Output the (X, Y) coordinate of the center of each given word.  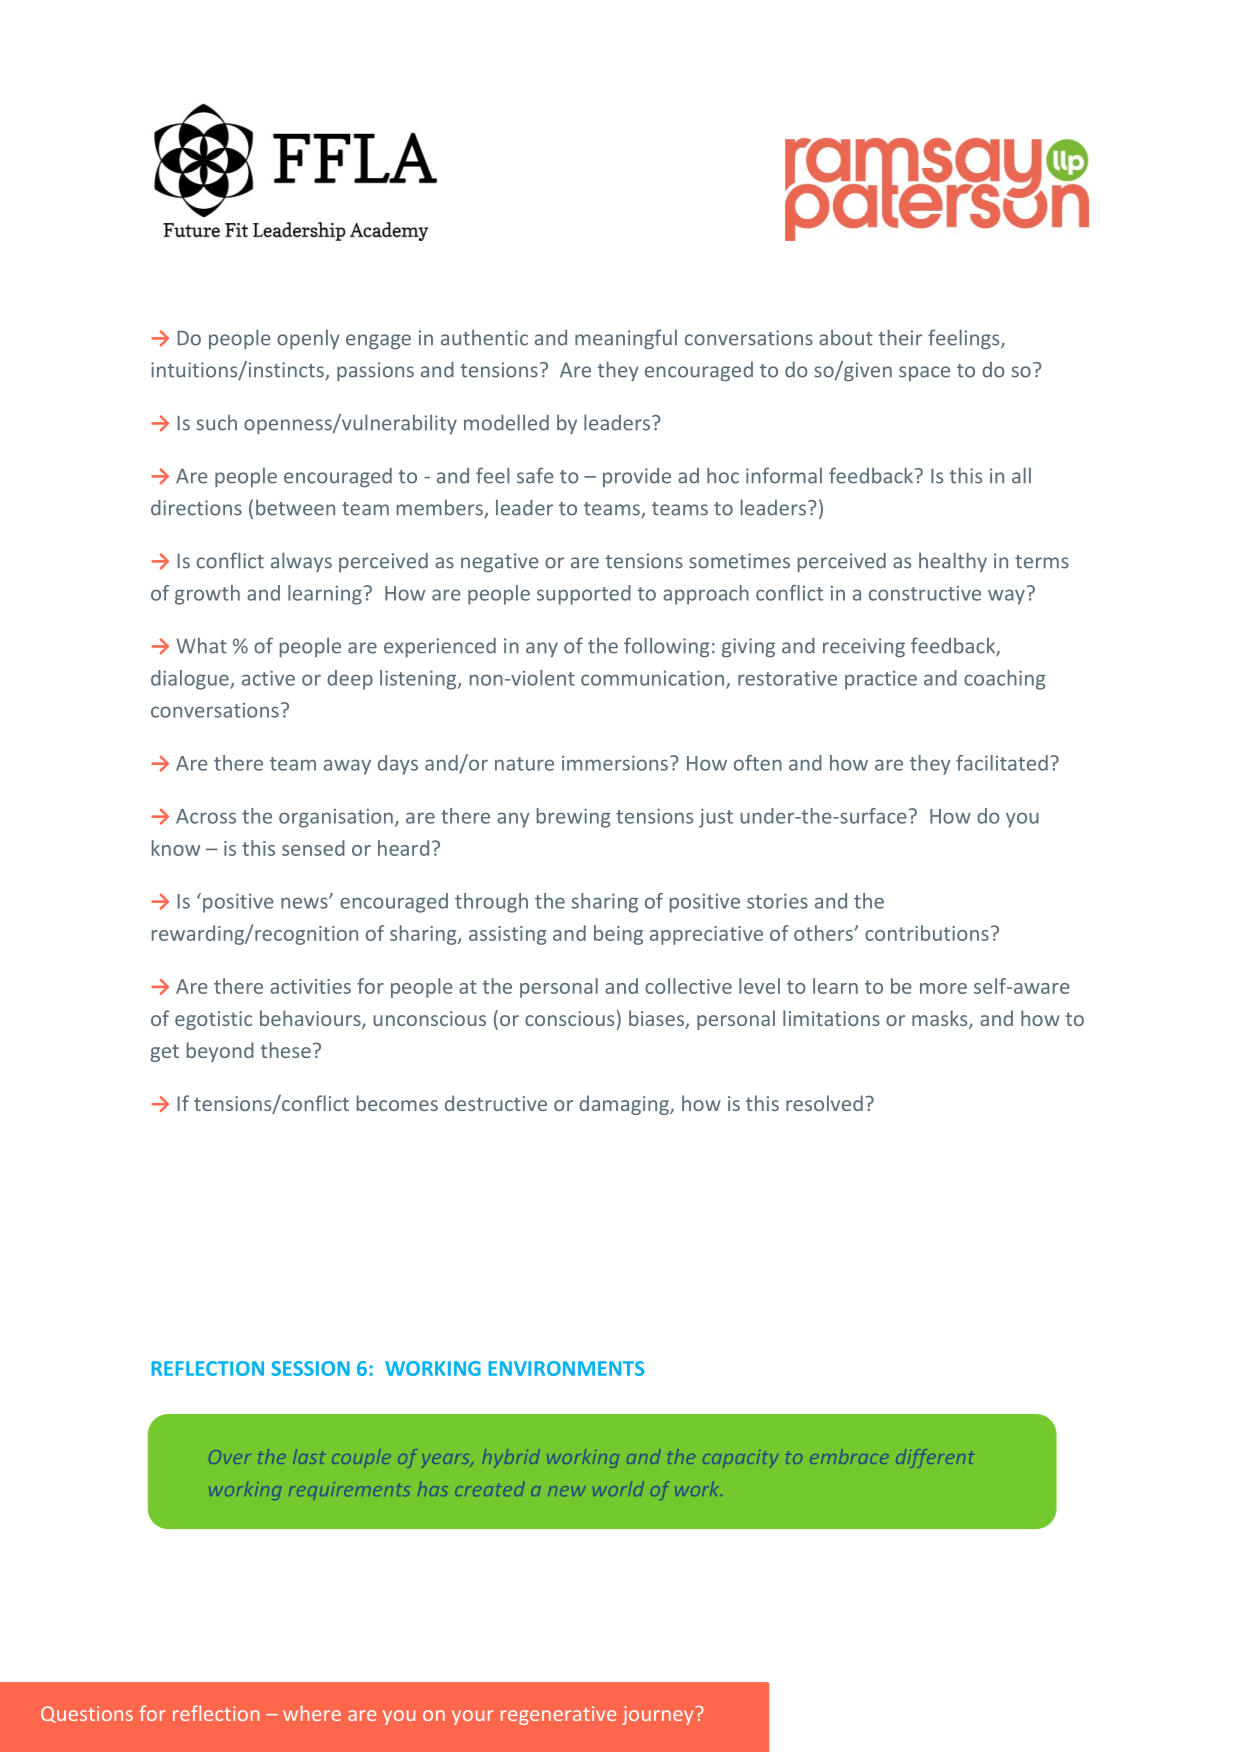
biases (657, 1019)
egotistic (213, 1020)
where (312, 1713)
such (217, 422)
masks (941, 1019)
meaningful (626, 339)
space (924, 373)
